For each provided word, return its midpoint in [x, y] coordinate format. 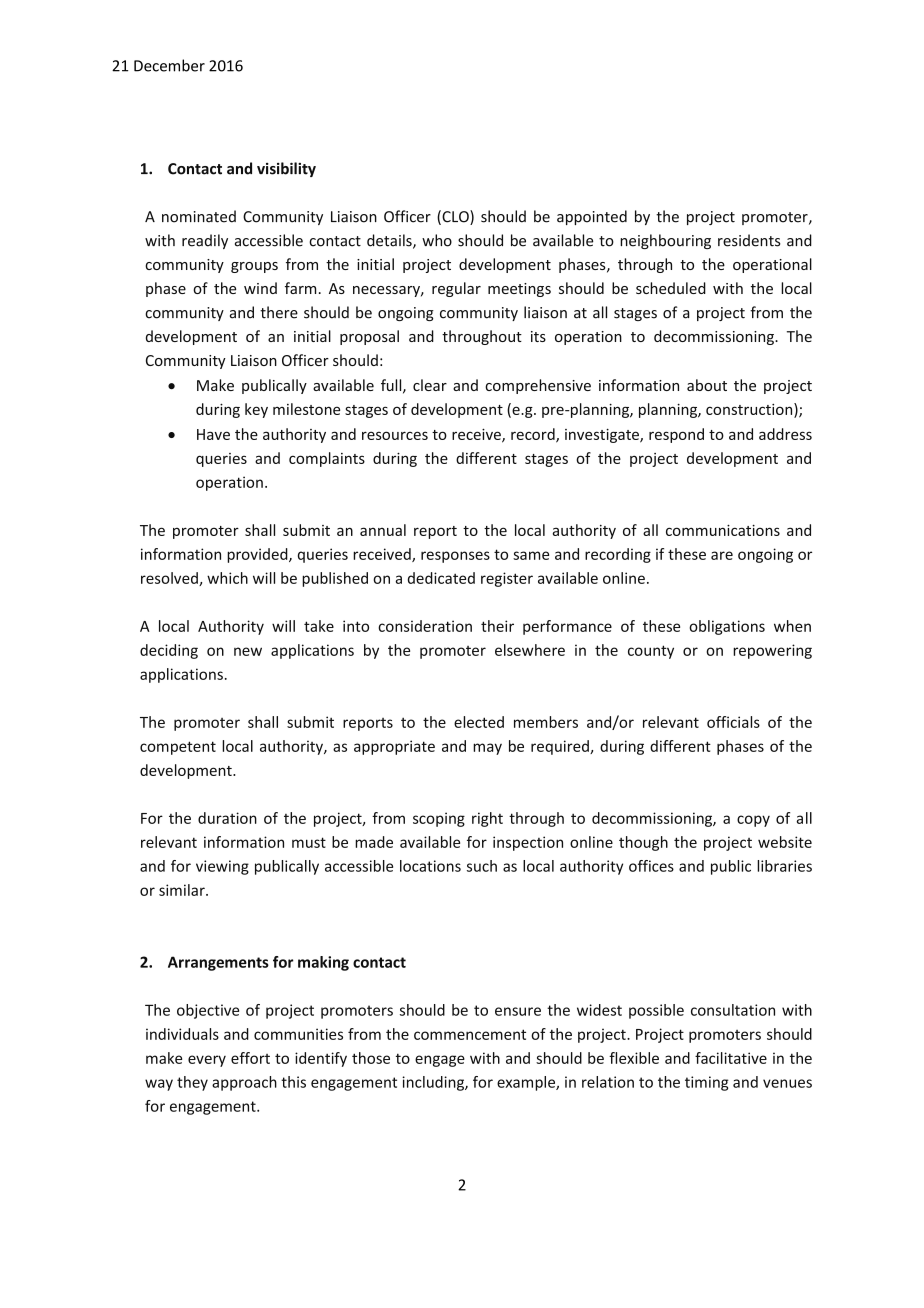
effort [250, 1058]
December [169, 65]
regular [456, 289]
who [437, 240]
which [227, 578]
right [487, 819]
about [707, 385]
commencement [470, 1034]
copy [753, 821]
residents [749, 240]
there [279, 312]
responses [455, 557]
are [722, 555]
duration [227, 818]
